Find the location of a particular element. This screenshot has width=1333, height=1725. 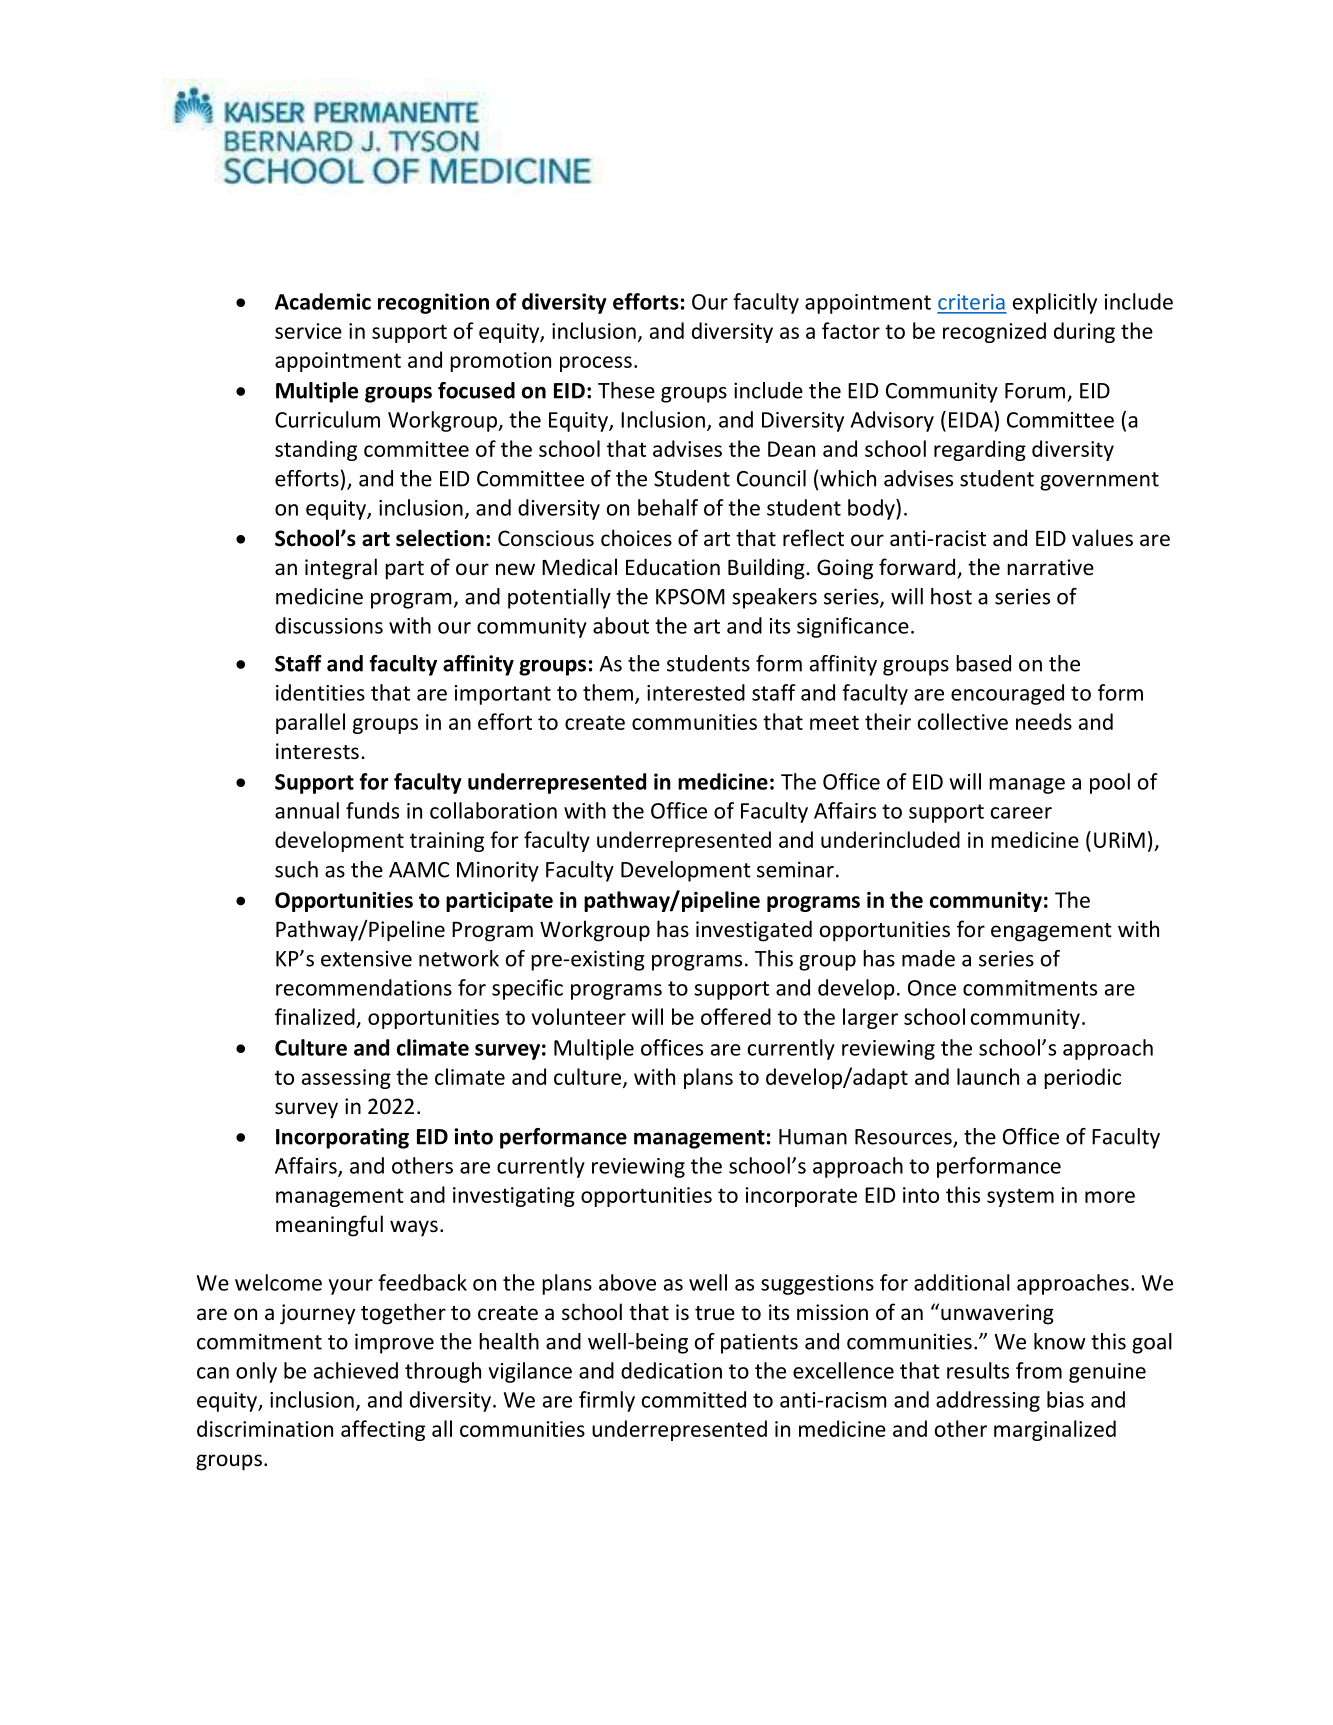

service is located at coordinates (308, 331).
